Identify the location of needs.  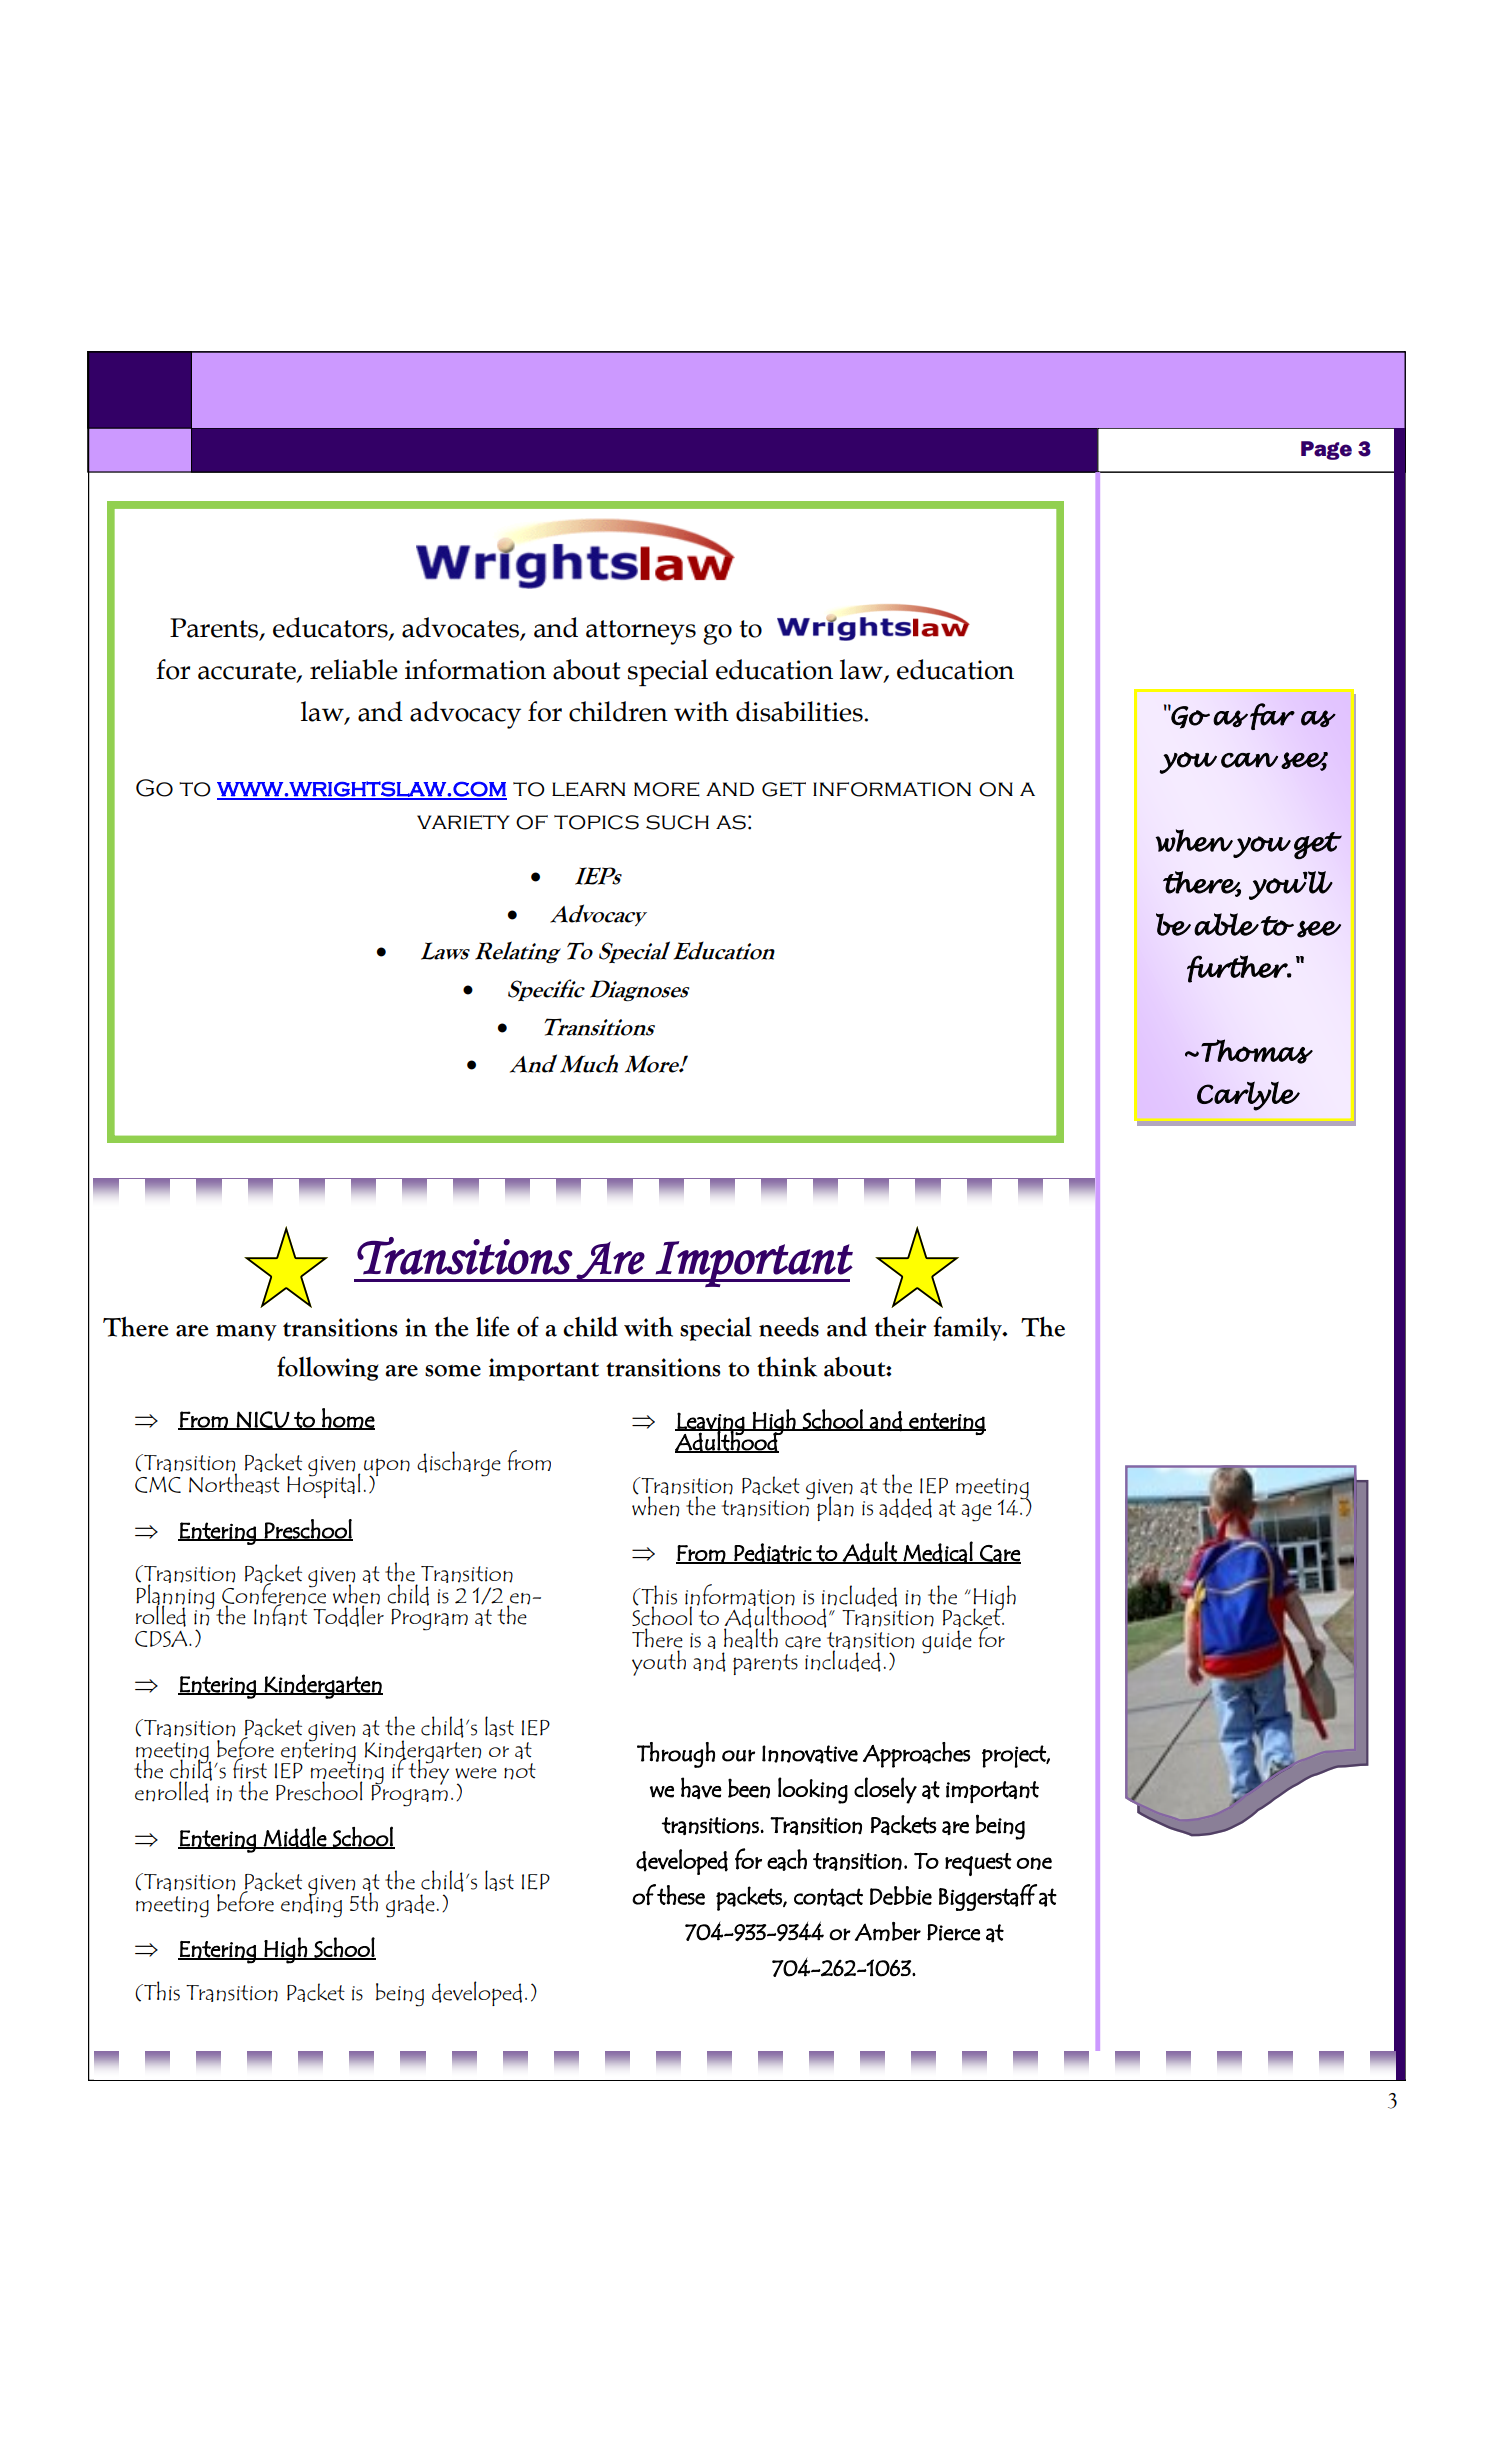
(789, 1327).
